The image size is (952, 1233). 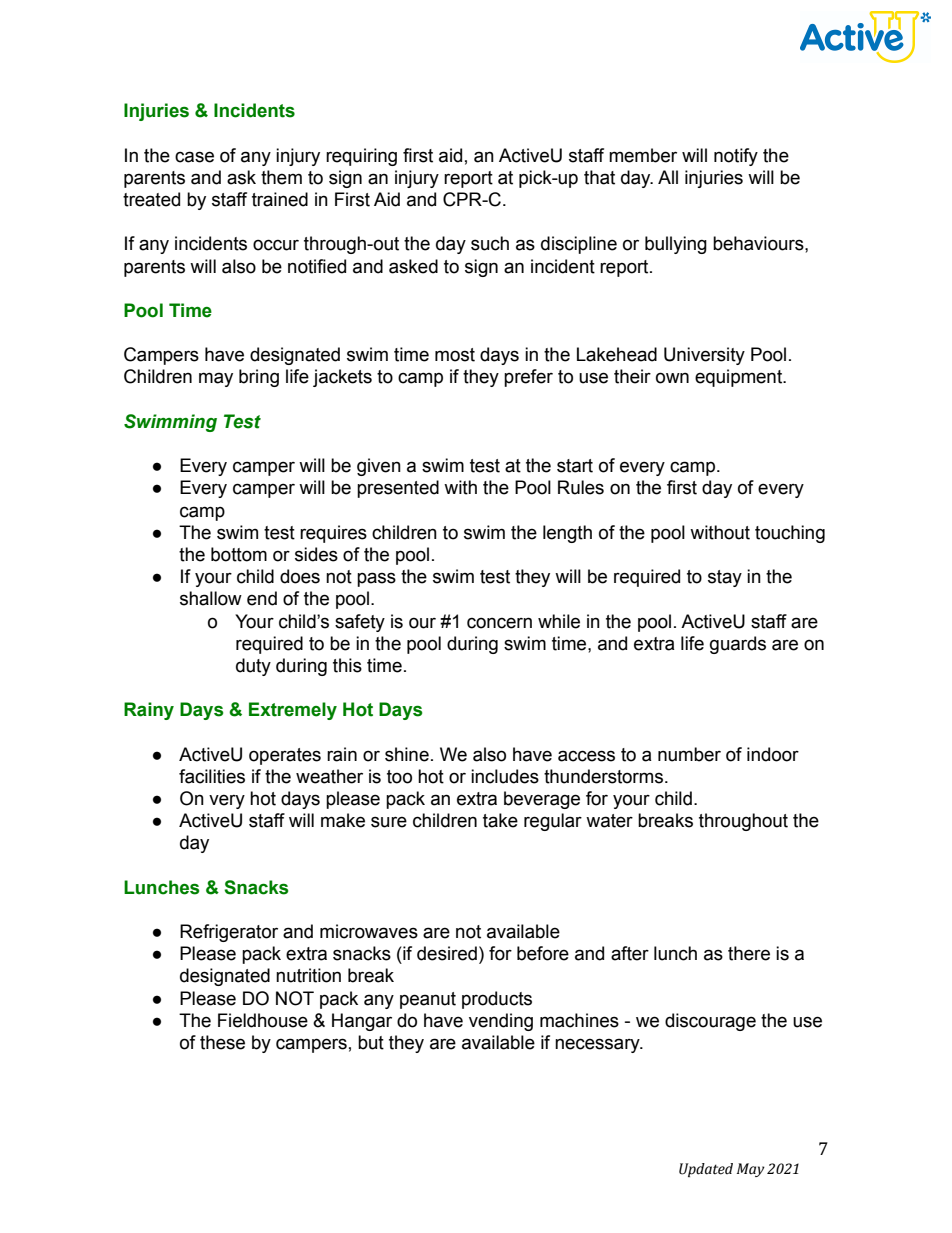 What do you see at coordinates (194, 157) in the image?
I see `case` at bounding box center [194, 157].
